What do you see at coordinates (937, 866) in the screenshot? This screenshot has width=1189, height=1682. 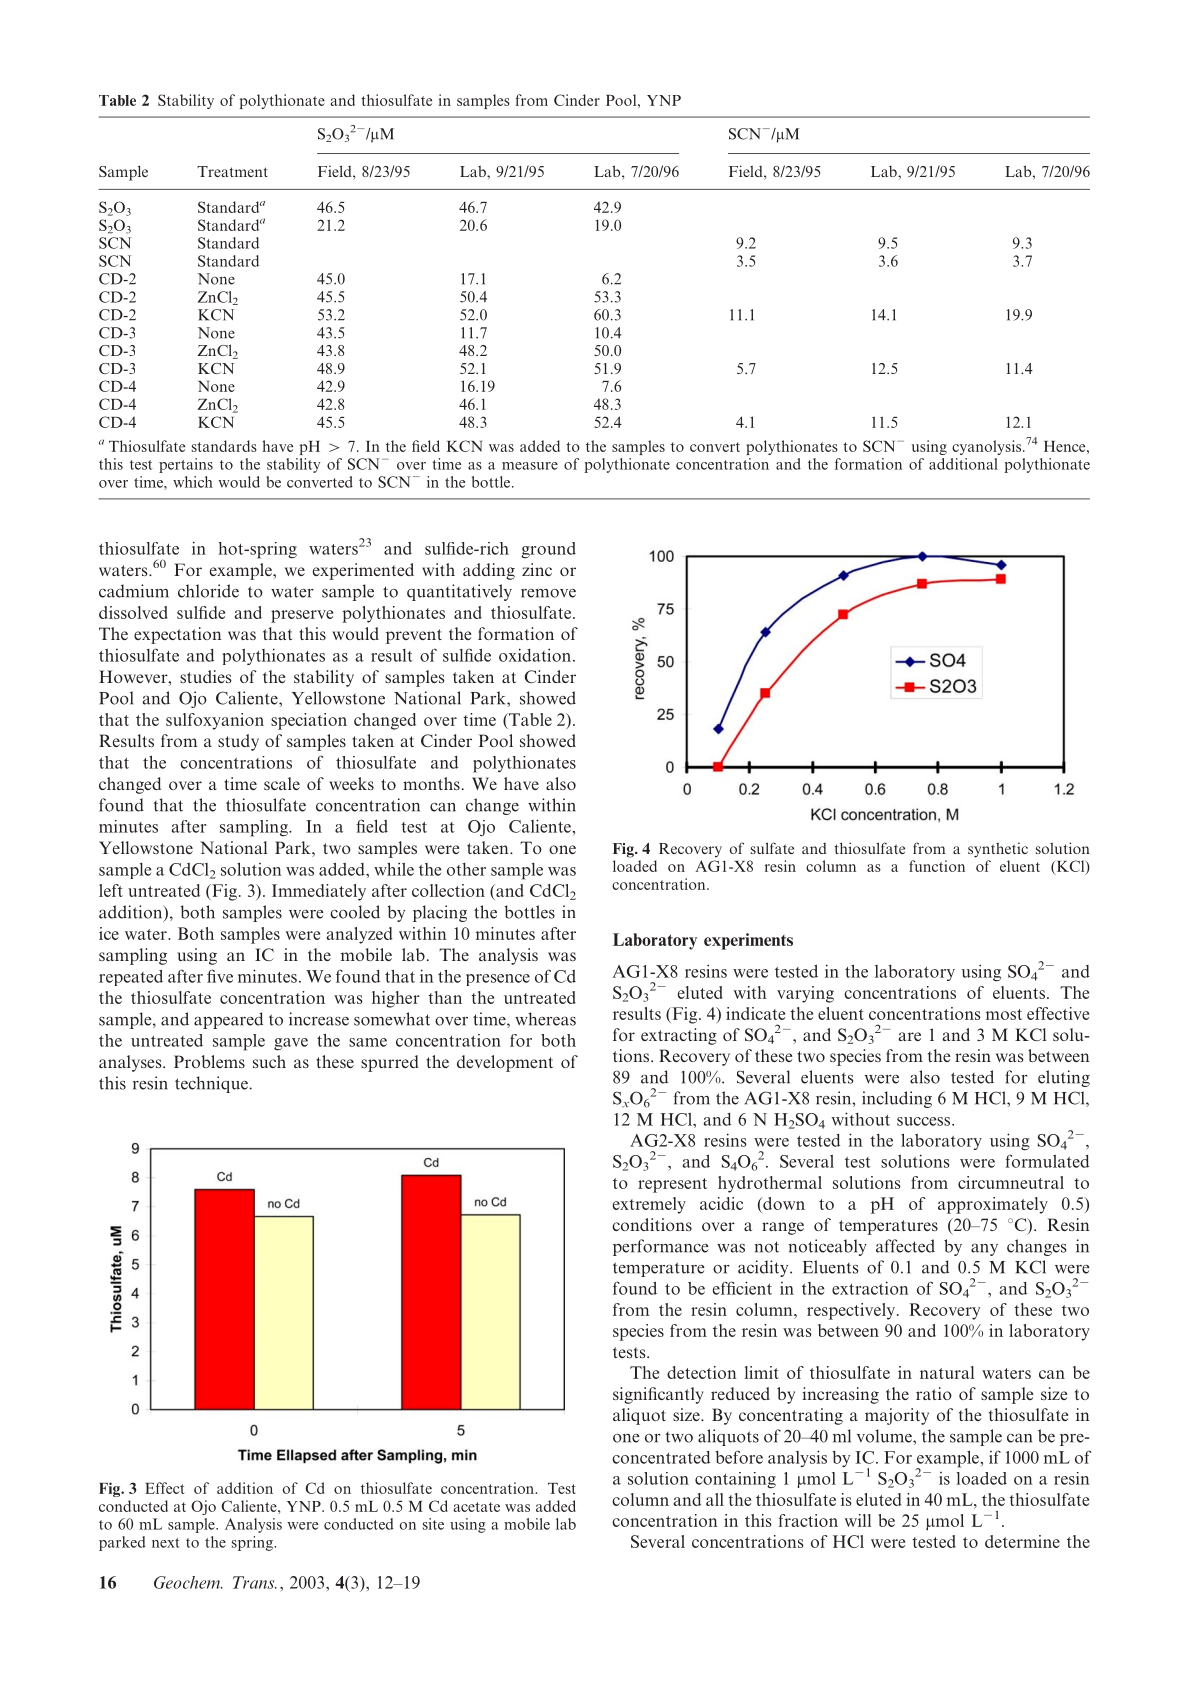 I see `function` at bounding box center [937, 866].
